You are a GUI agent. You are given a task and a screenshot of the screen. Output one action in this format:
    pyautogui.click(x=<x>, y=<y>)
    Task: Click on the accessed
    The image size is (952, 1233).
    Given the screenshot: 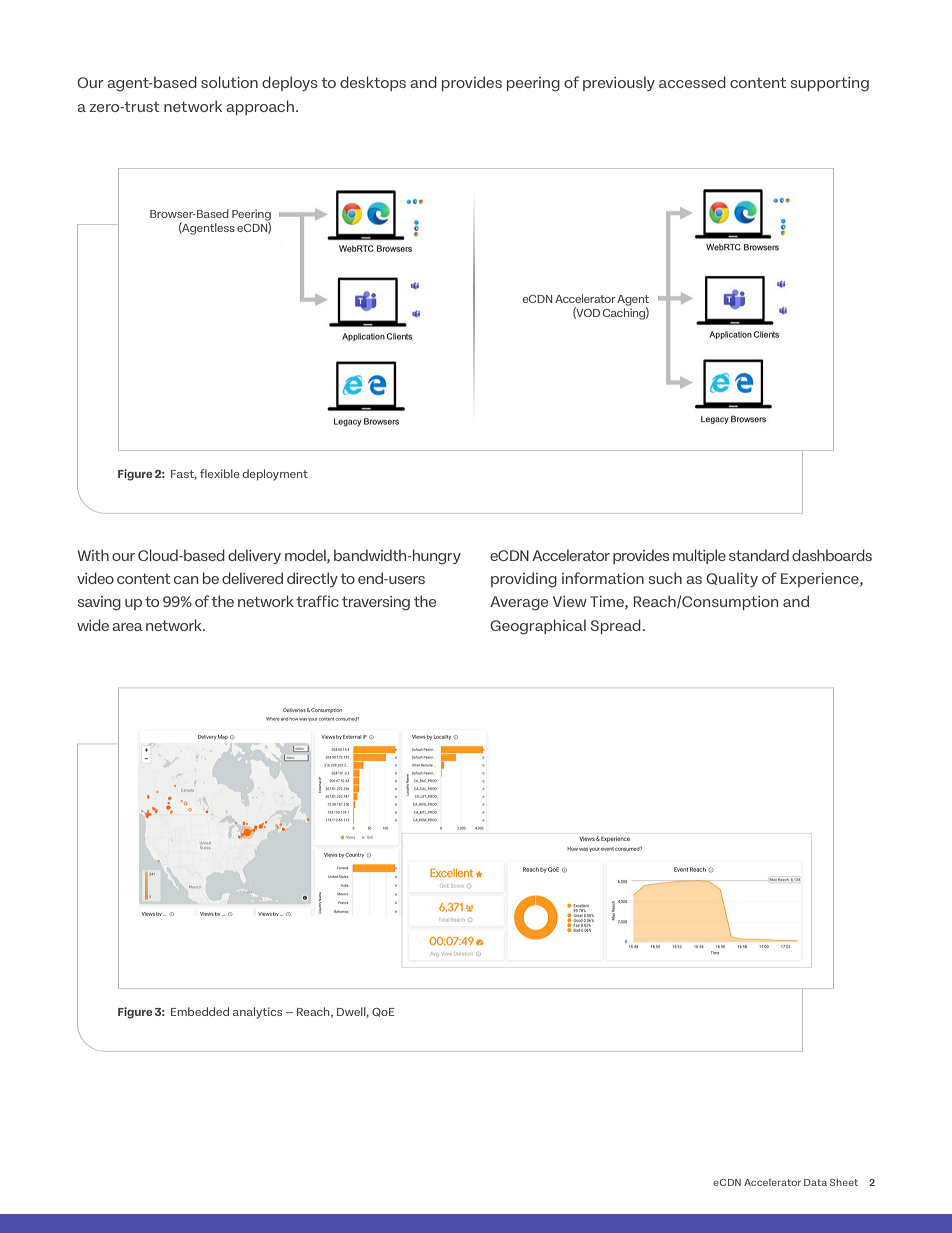 What is the action you would take?
    pyautogui.click(x=692, y=82)
